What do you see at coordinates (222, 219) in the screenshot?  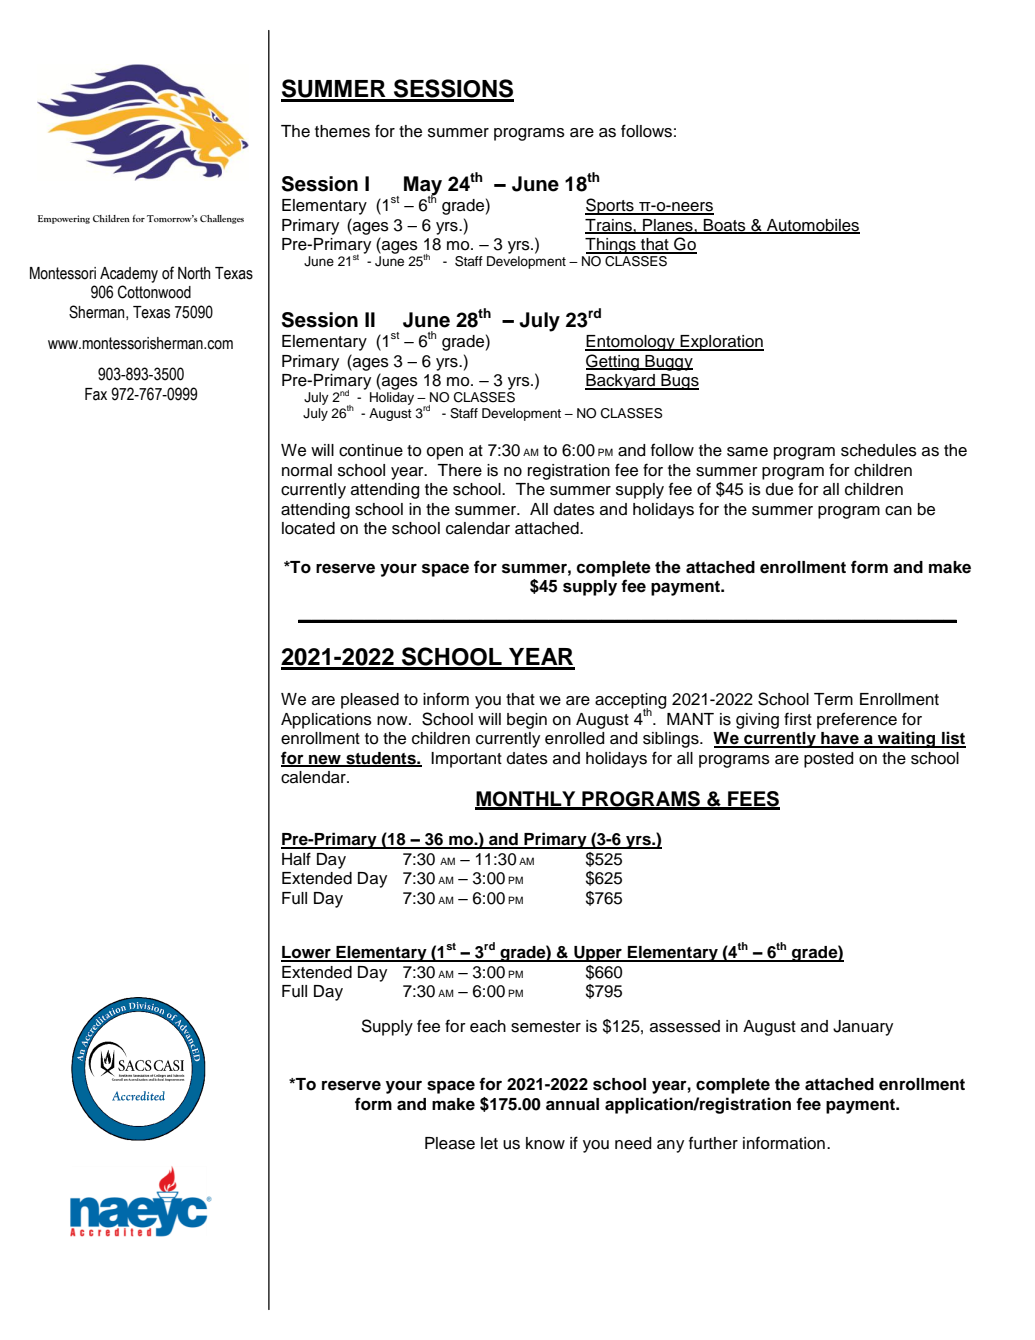 I see `Challenges` at bounding box center [222, 219].
